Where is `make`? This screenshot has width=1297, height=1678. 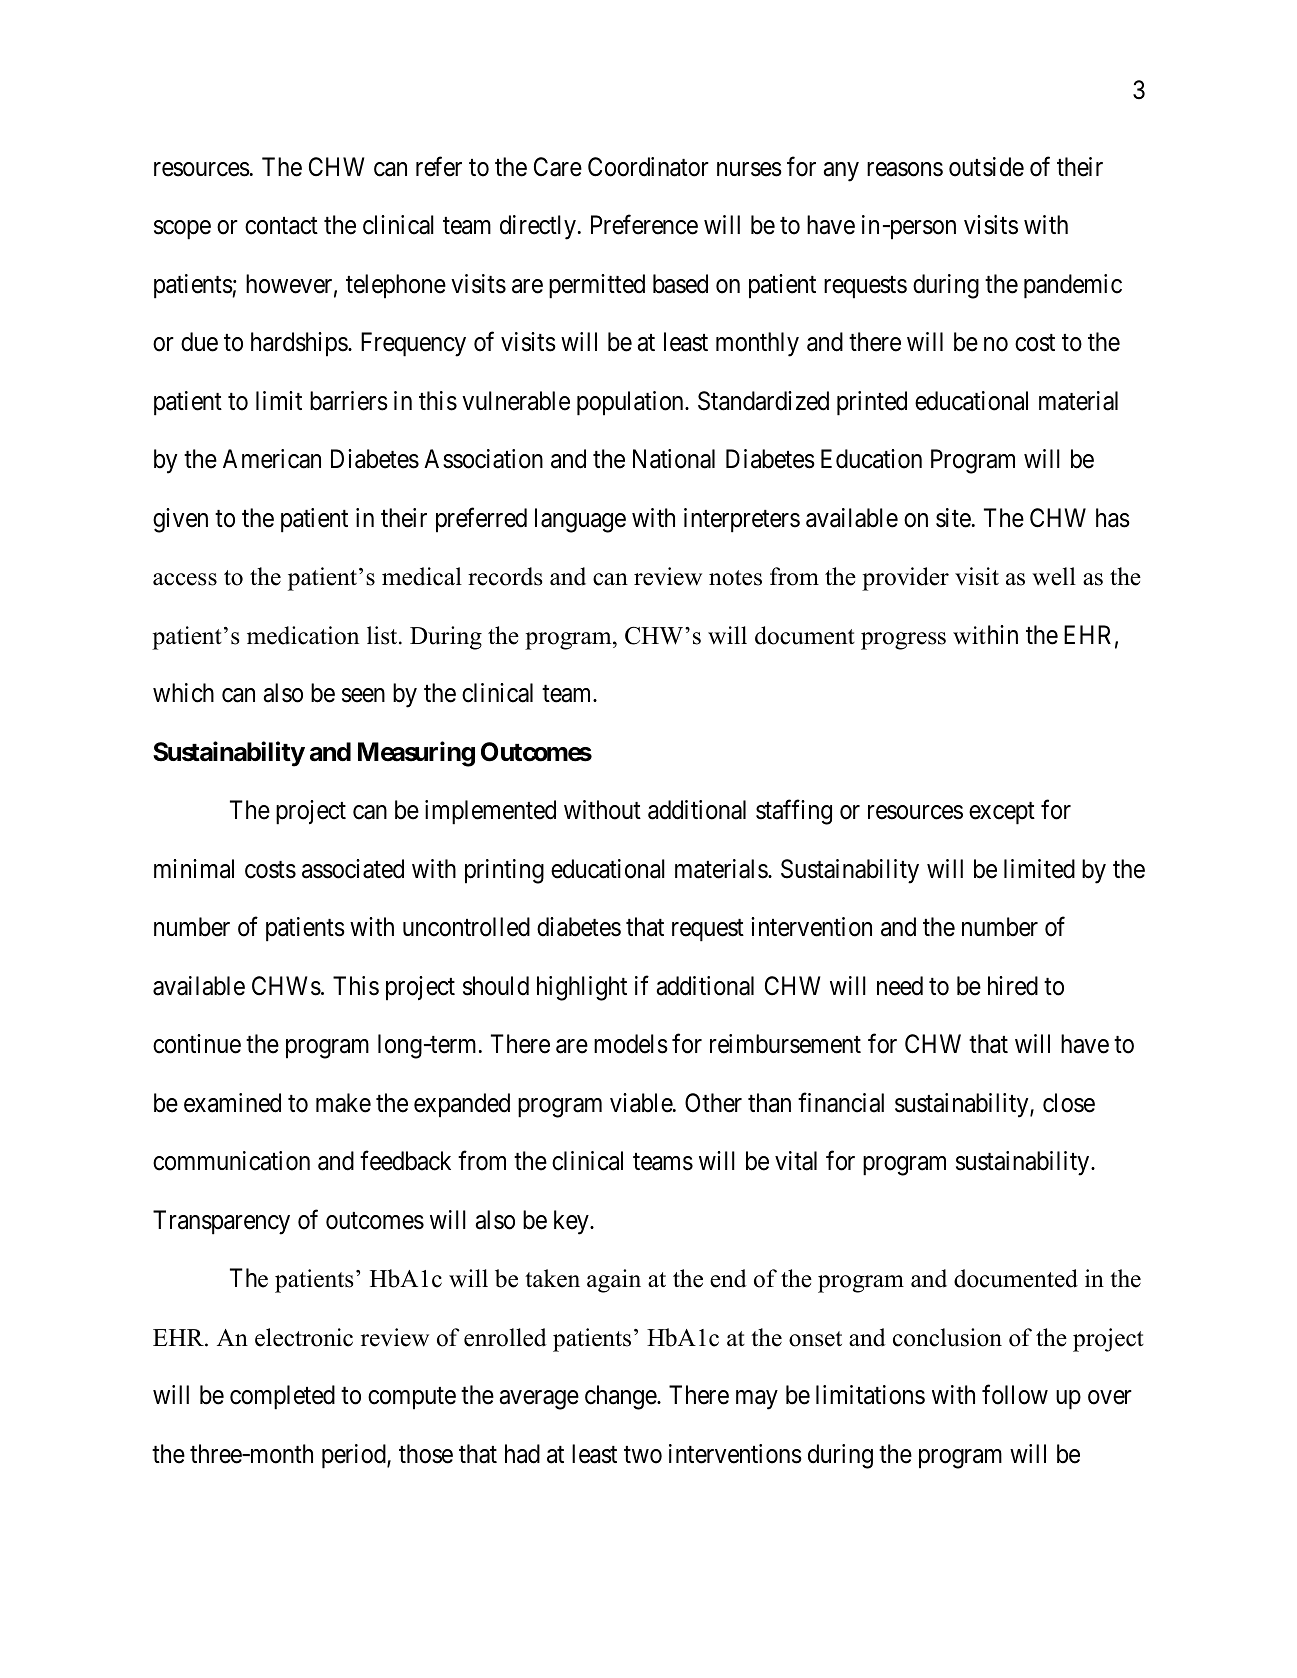 make is located at coordinates (343, 1103).
